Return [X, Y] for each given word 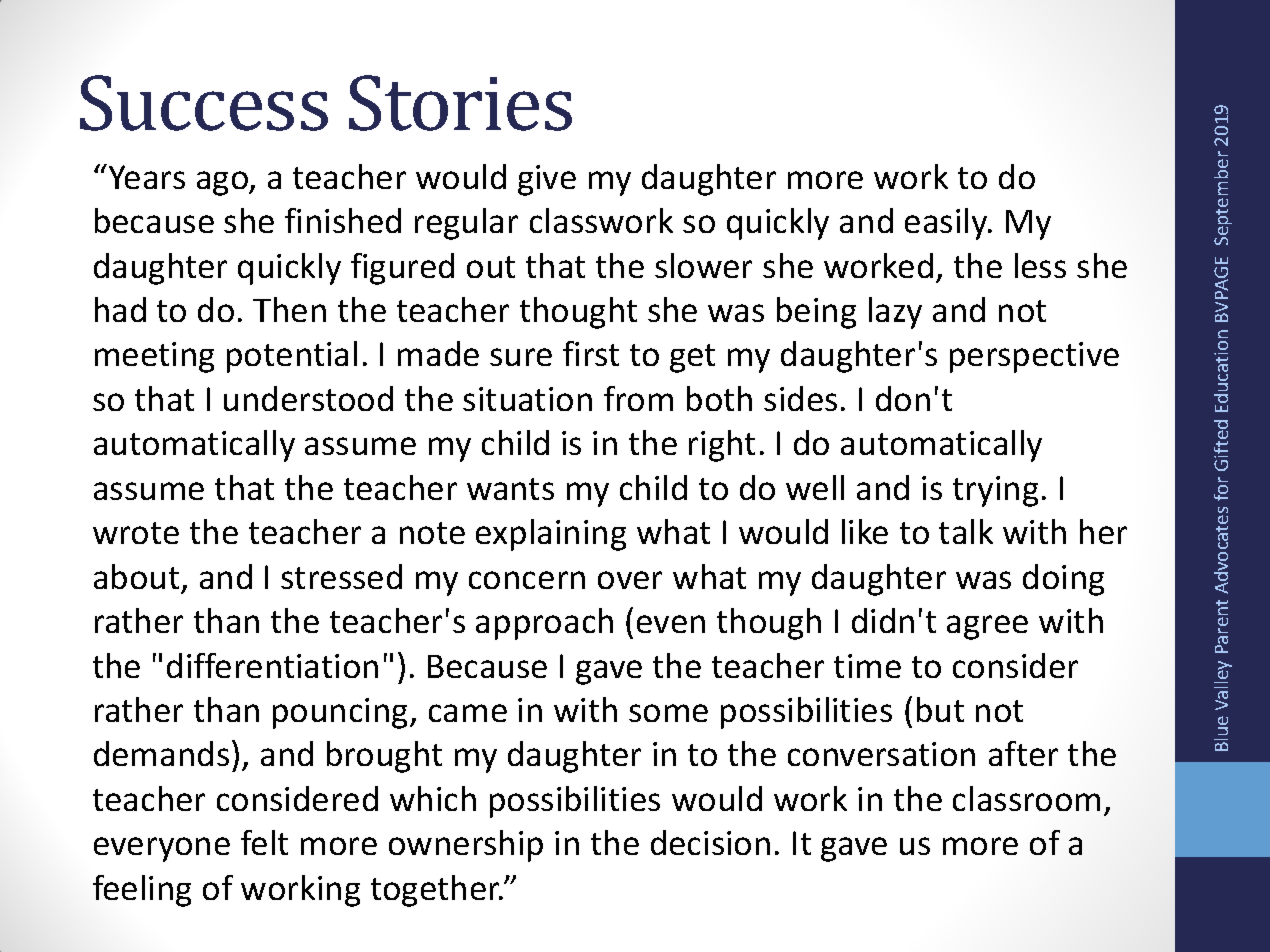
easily [947, 224]
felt [264, 842]
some [668, 713]
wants [510, 489]
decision [710, 842]
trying [995, 491]
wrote [136, 533]
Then [289, 309]
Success [204, 103]
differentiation [272, 665]
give [547, 180]
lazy [895, 313]
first [591, 353]
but [940, 709]
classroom [1026, 798]
